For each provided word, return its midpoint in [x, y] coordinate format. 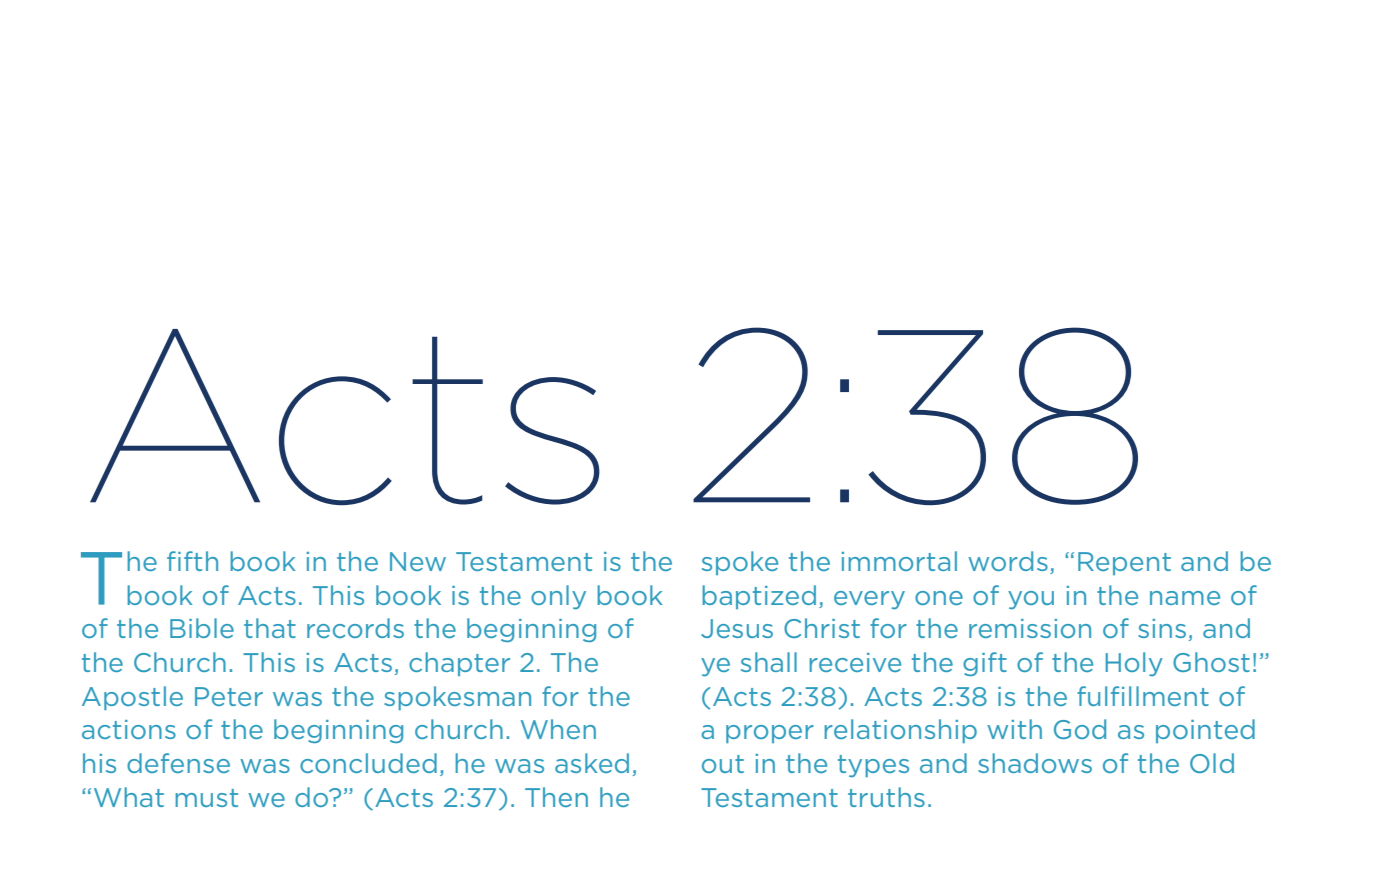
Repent [1124, 563]
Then [556, 797]
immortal [899, 561]
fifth [192, 561]
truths [886, 797]
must [206, 798]
